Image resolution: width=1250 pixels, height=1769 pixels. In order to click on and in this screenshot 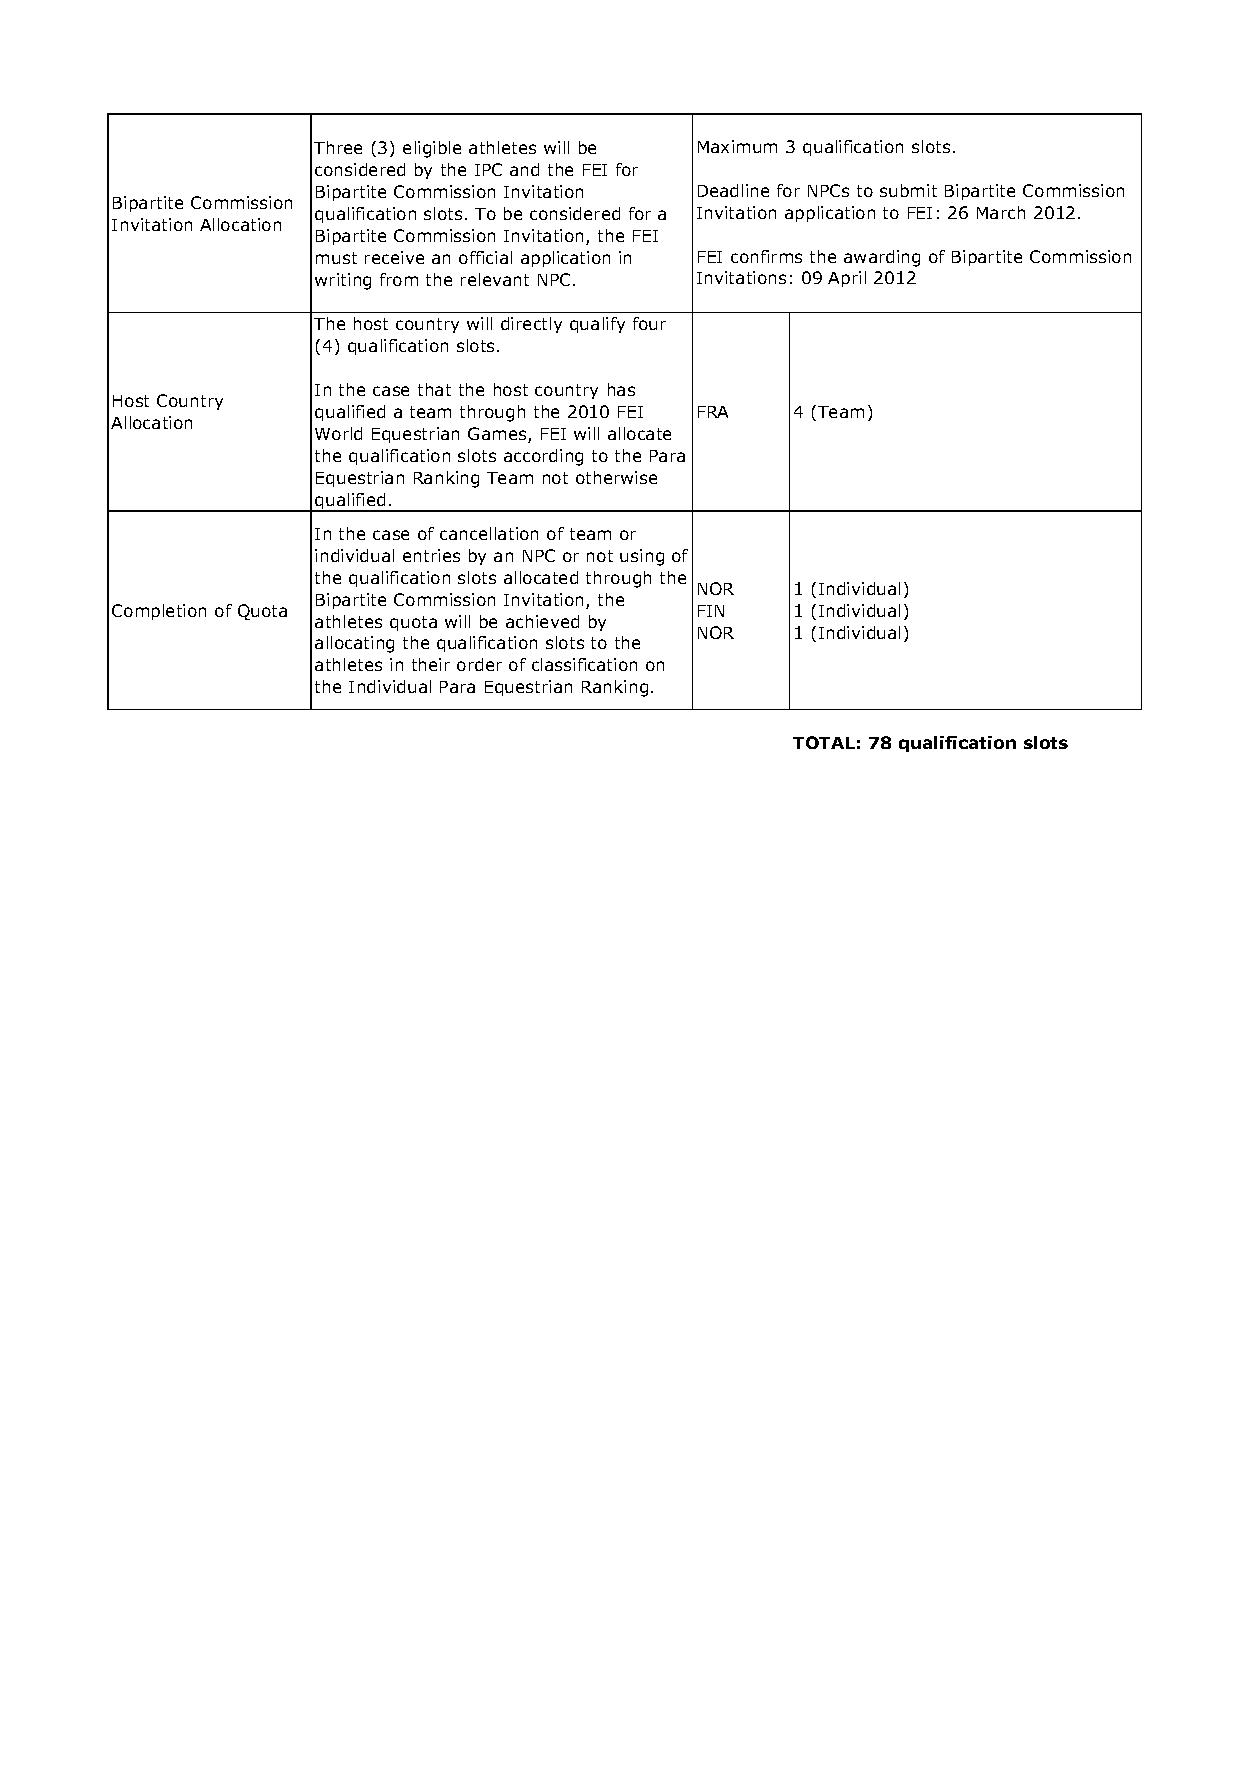, I will do `click(524, 169)`.
